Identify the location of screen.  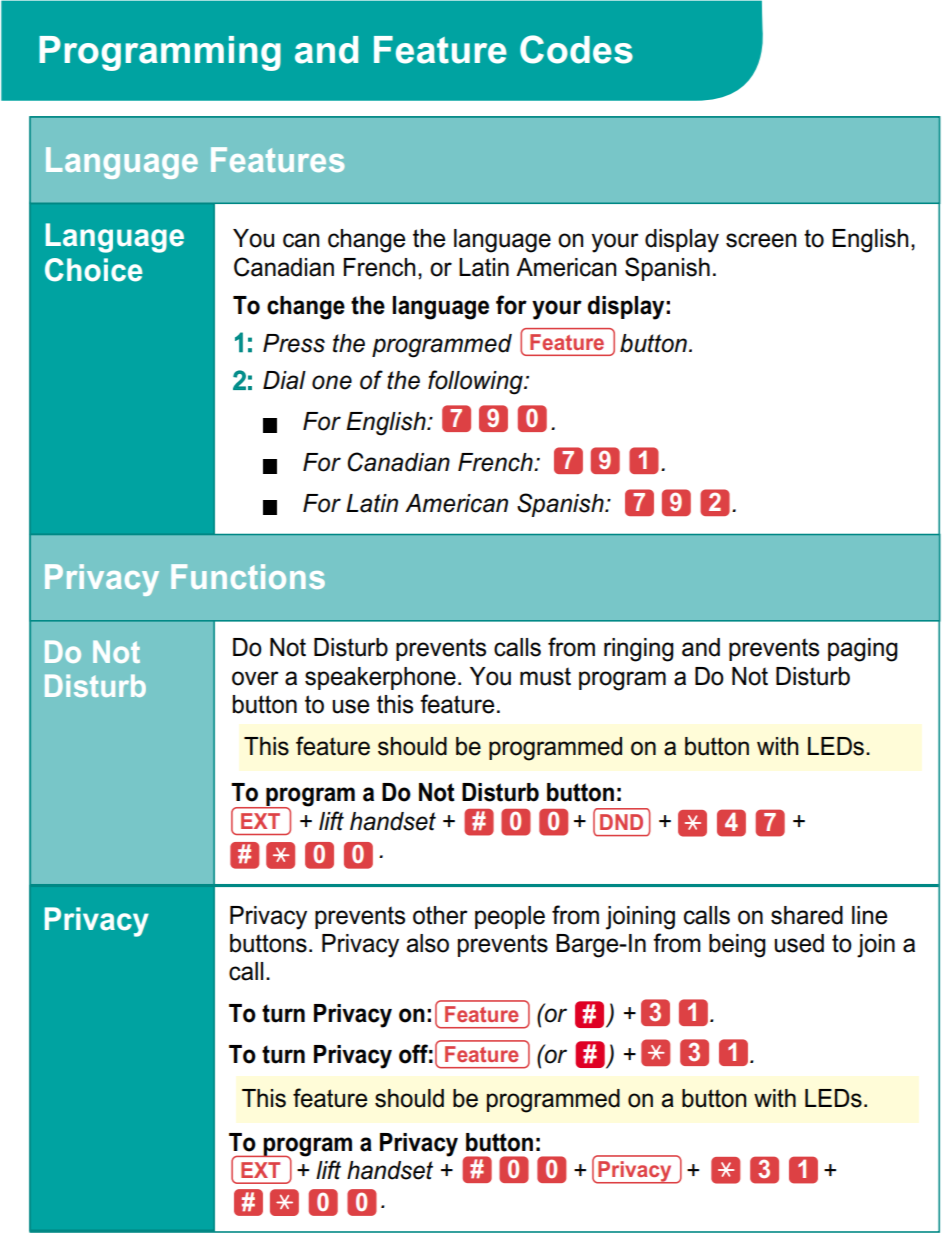
(761, 240).
